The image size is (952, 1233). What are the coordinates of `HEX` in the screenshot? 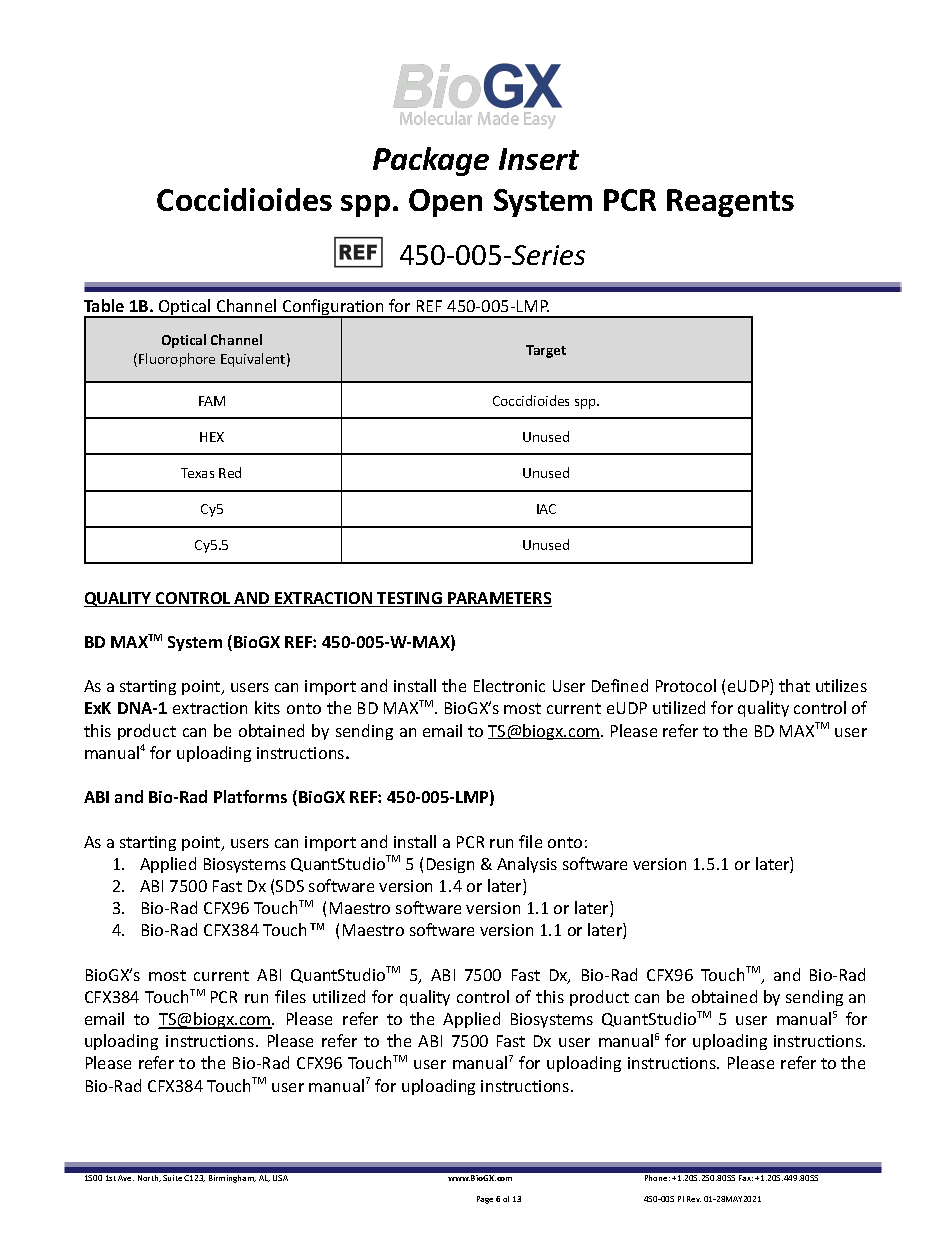 It's located at (212, 437).
